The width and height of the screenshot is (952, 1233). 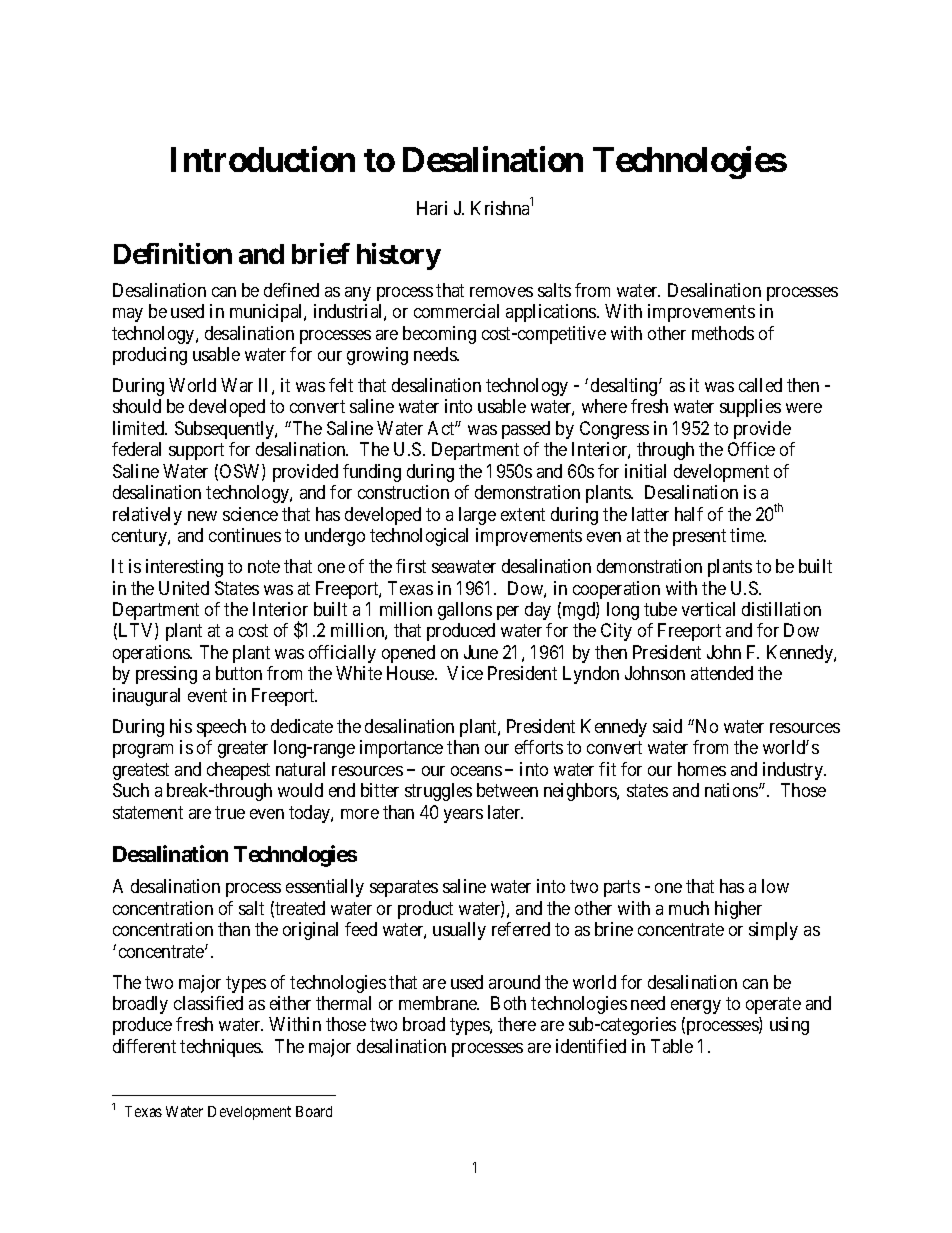 What do you see at coordinates (263, 159) in the screenshot?
I see `Introduction` at bounding box center [263, 159].
